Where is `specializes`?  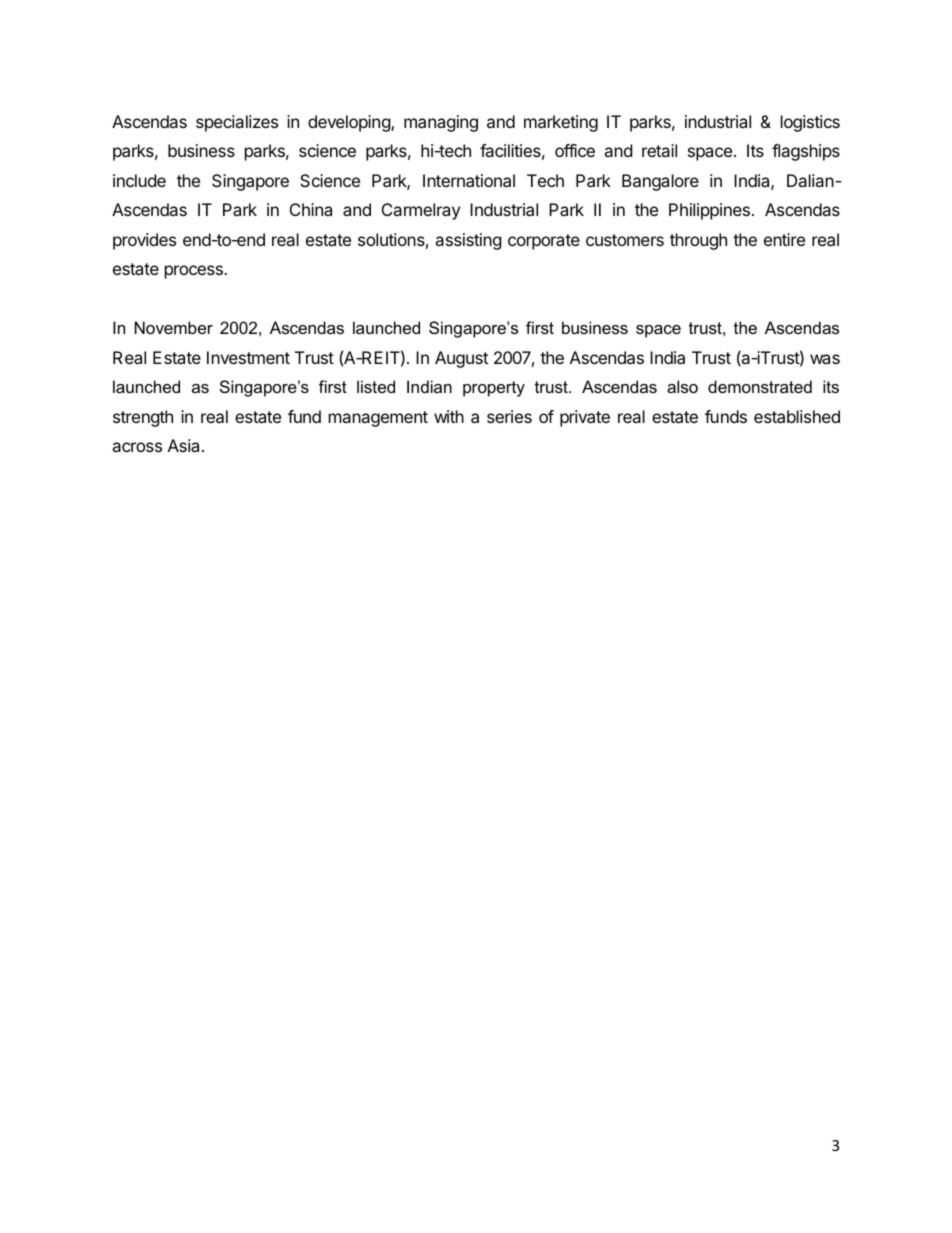
specializes is located at coordinates (237, 123).
